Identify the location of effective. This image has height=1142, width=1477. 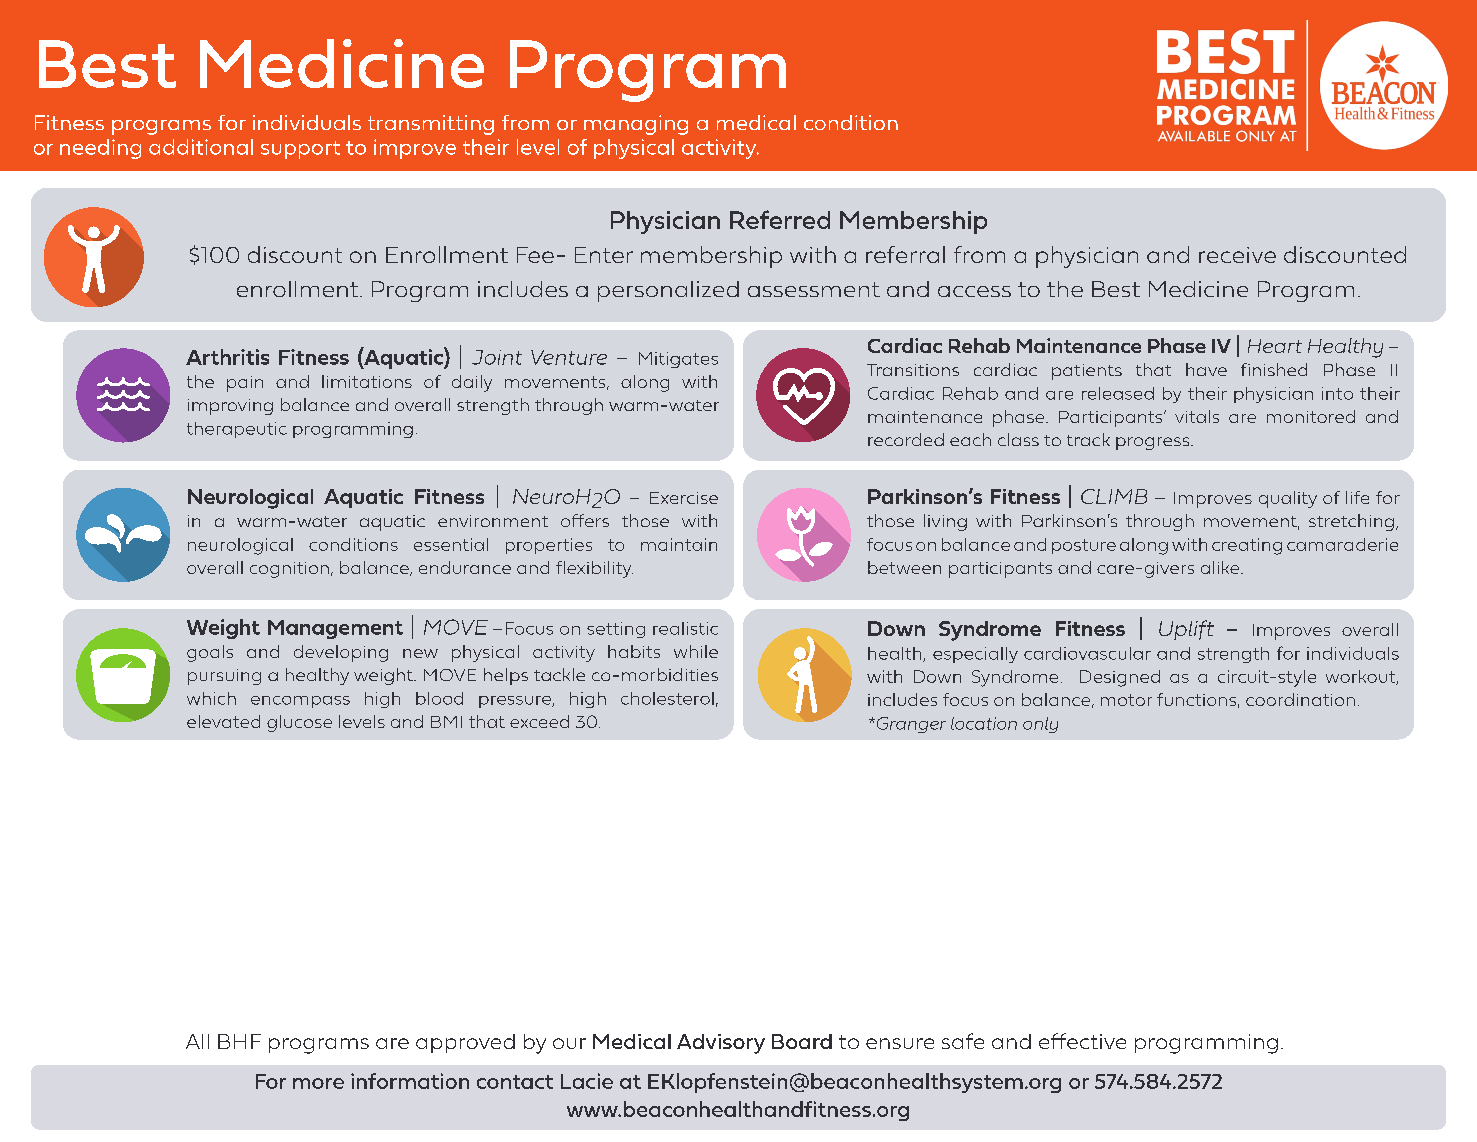
(1082, 1041).
